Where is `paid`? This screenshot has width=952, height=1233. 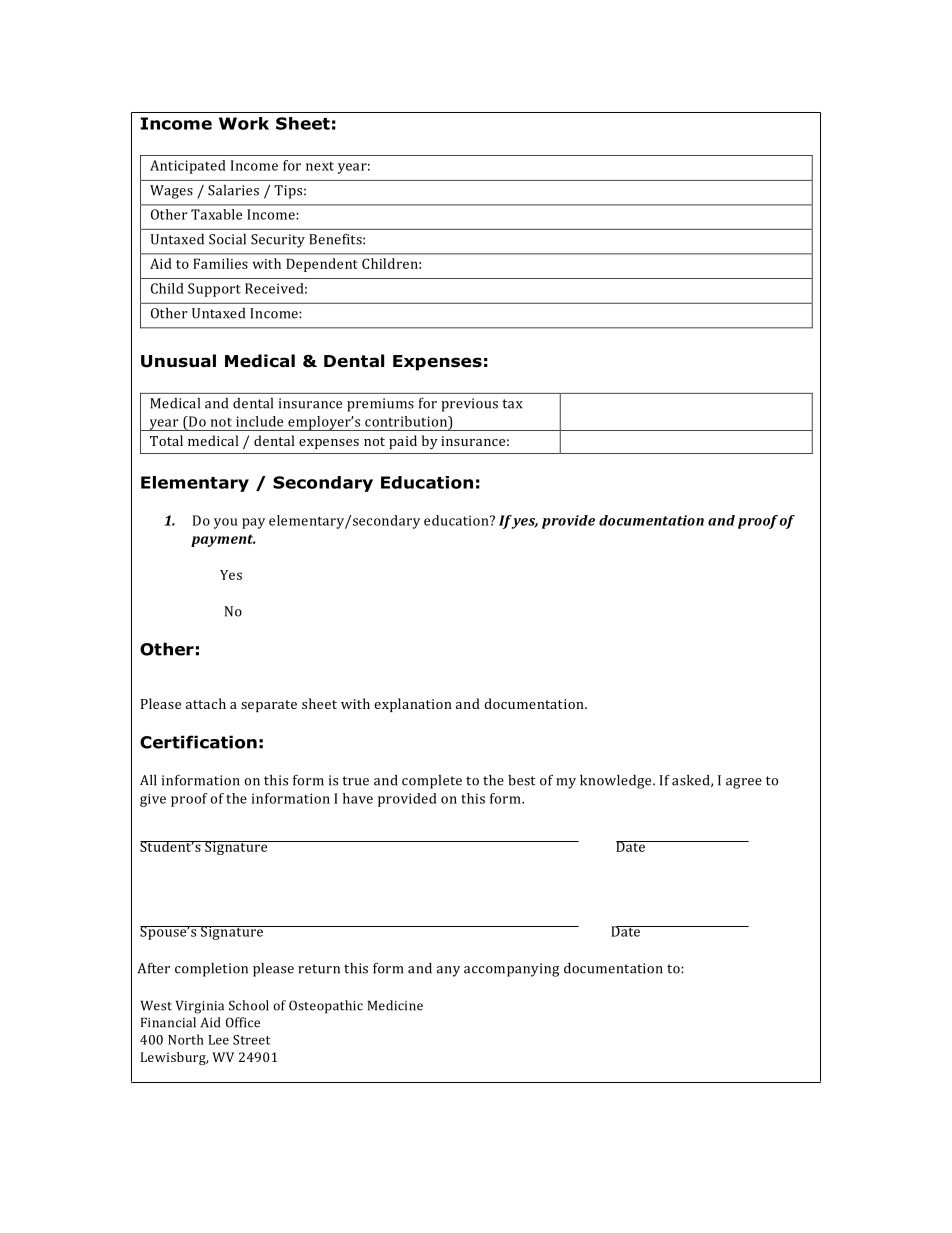
paid is located at coordinates (403, 442).
